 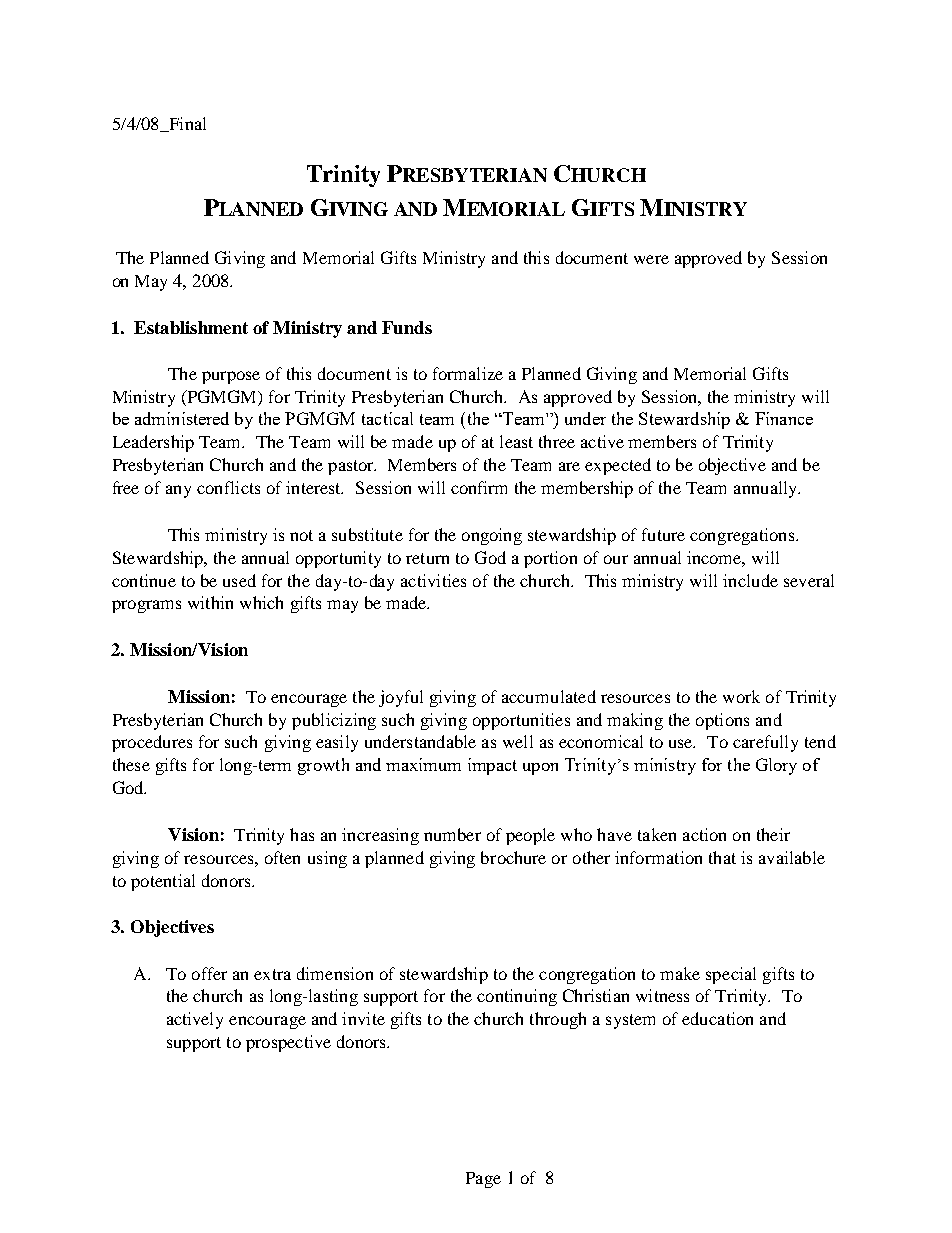 I want to click on education, so click(x=717, y=1018).
